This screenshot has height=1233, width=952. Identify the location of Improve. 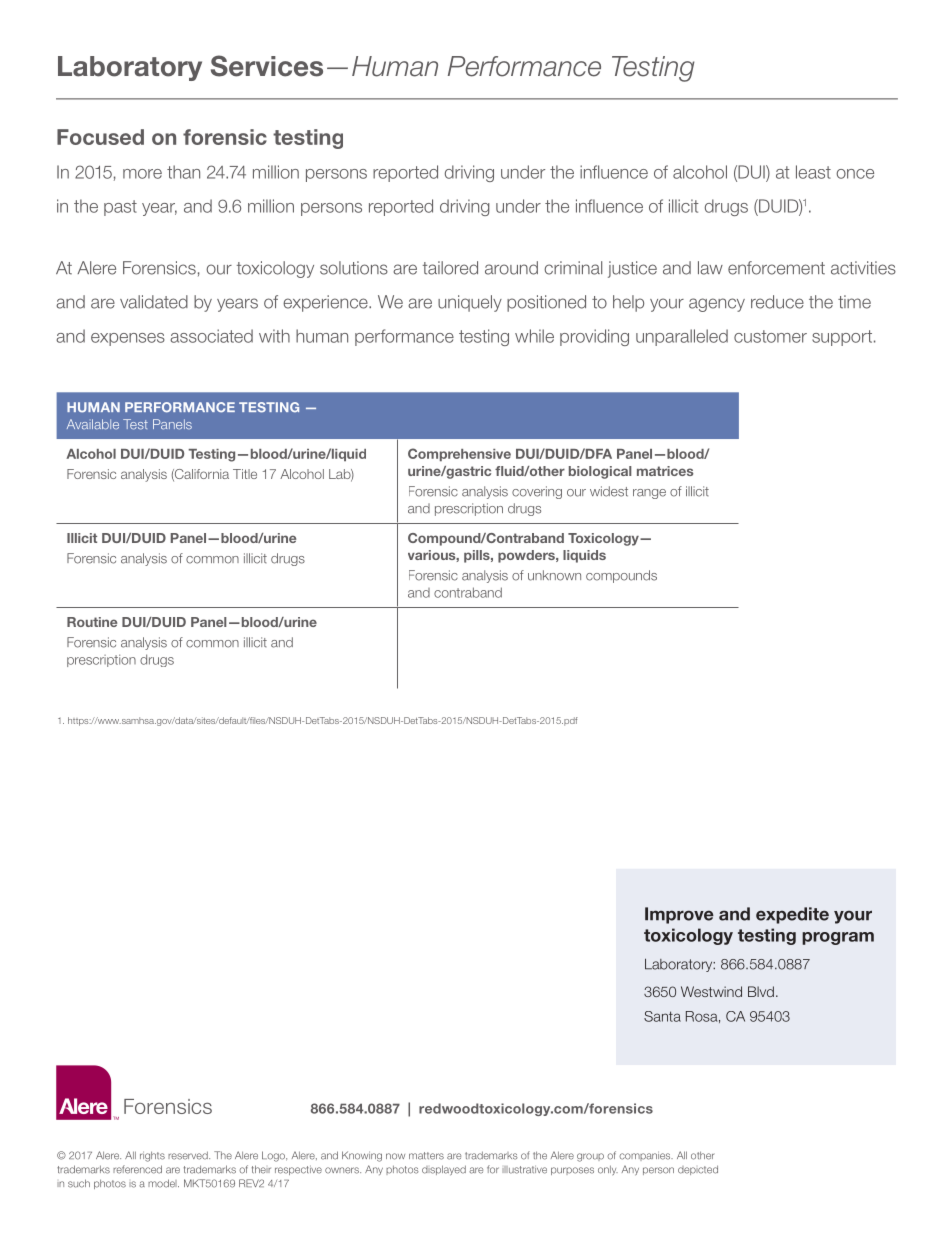
(679, 915).
